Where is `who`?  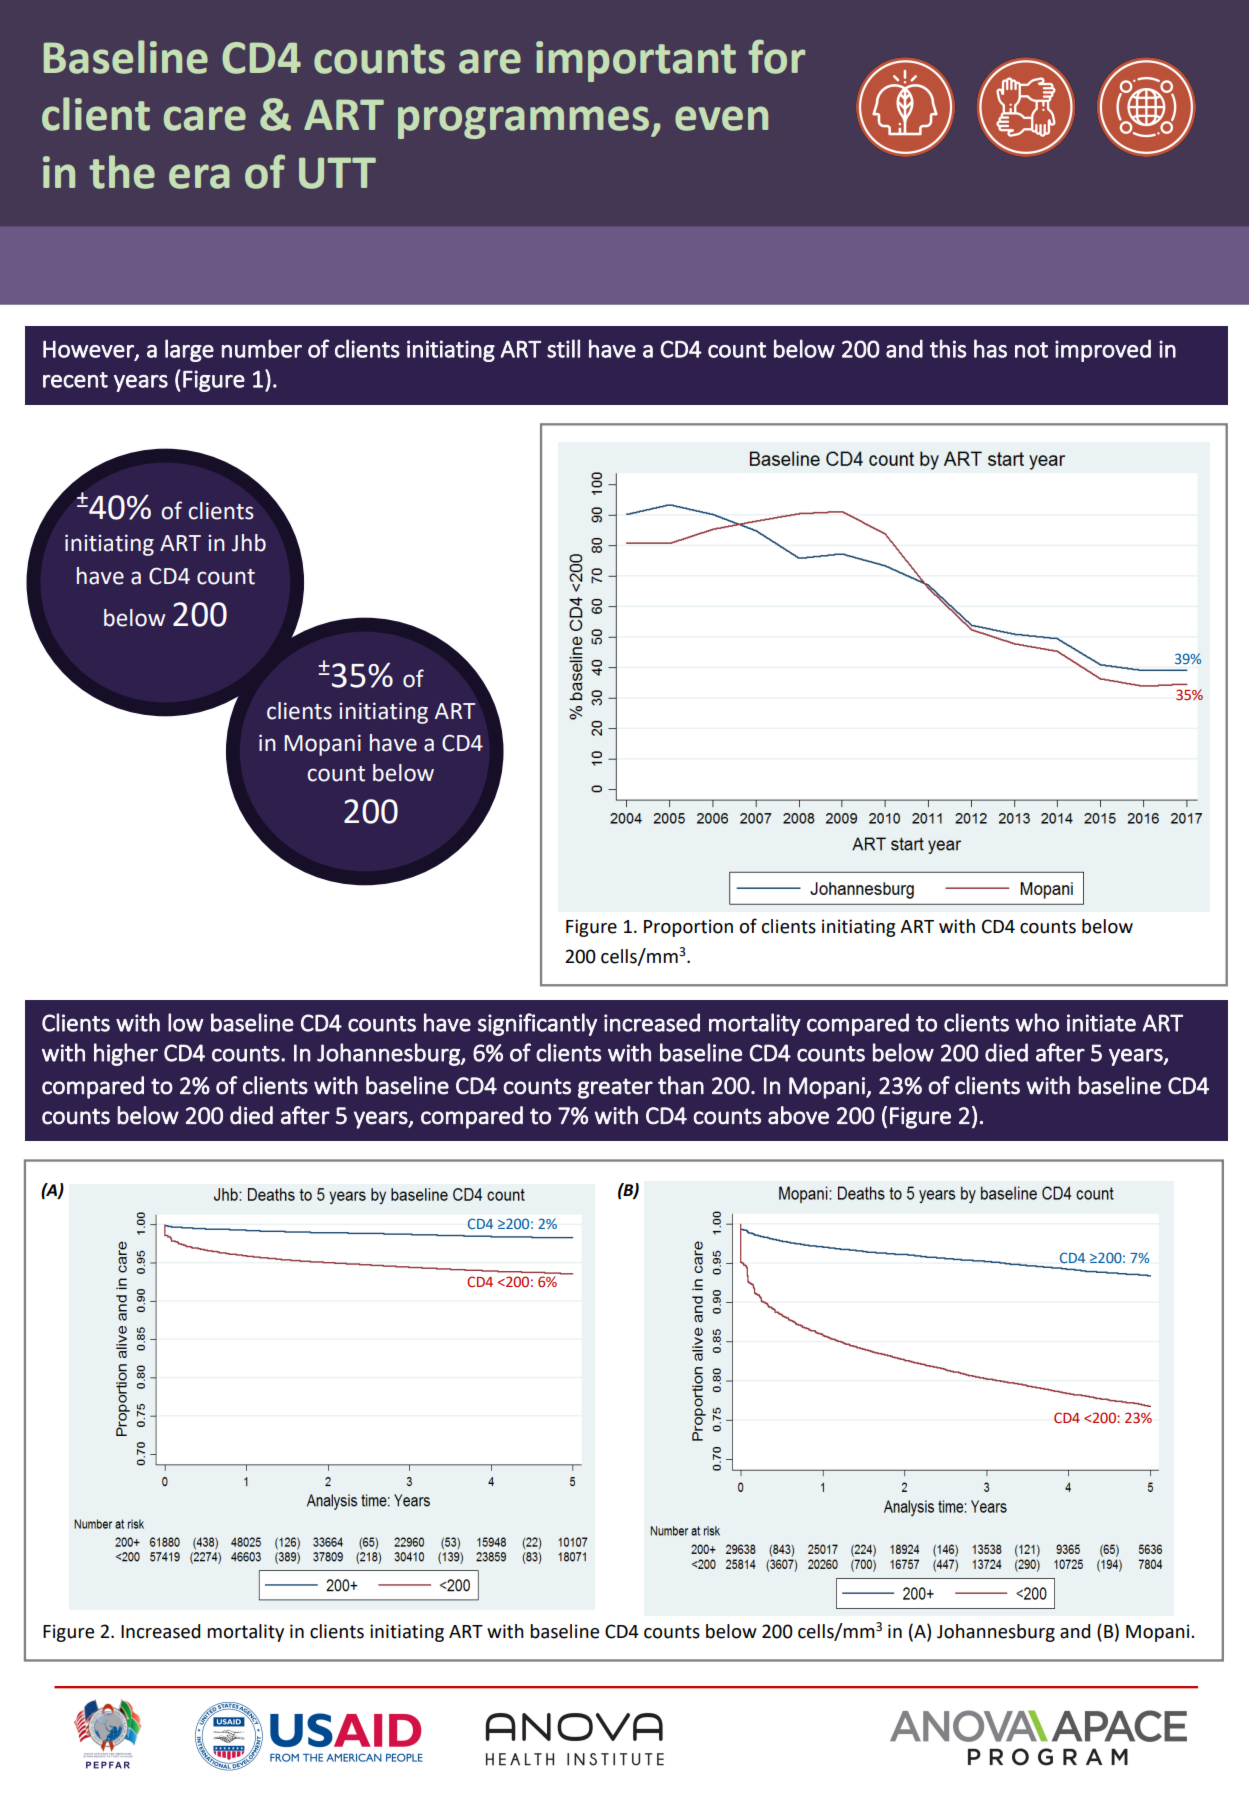
who is located at coordinates (1037, 1022).
